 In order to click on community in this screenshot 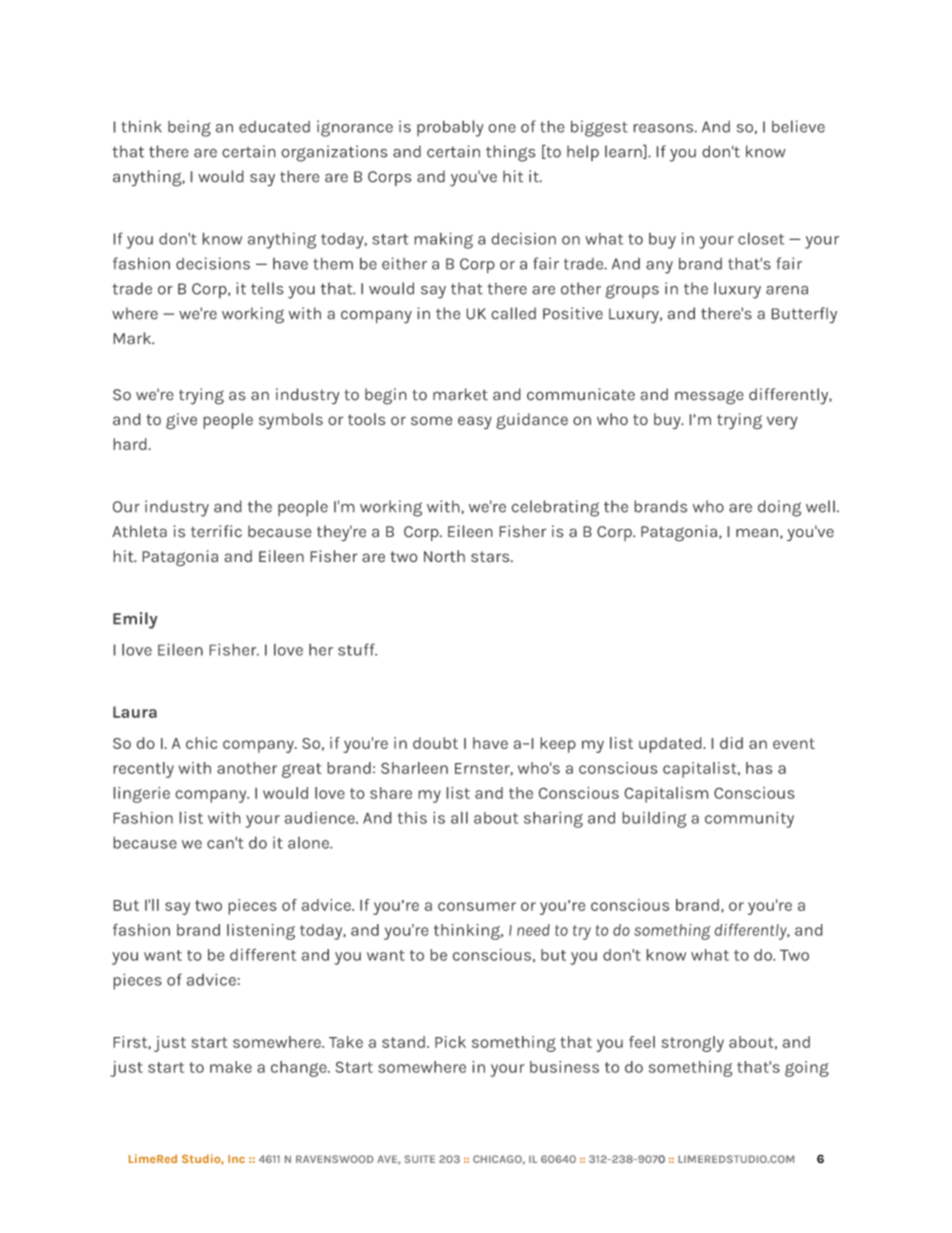, I will do `click(749, 819)`.
